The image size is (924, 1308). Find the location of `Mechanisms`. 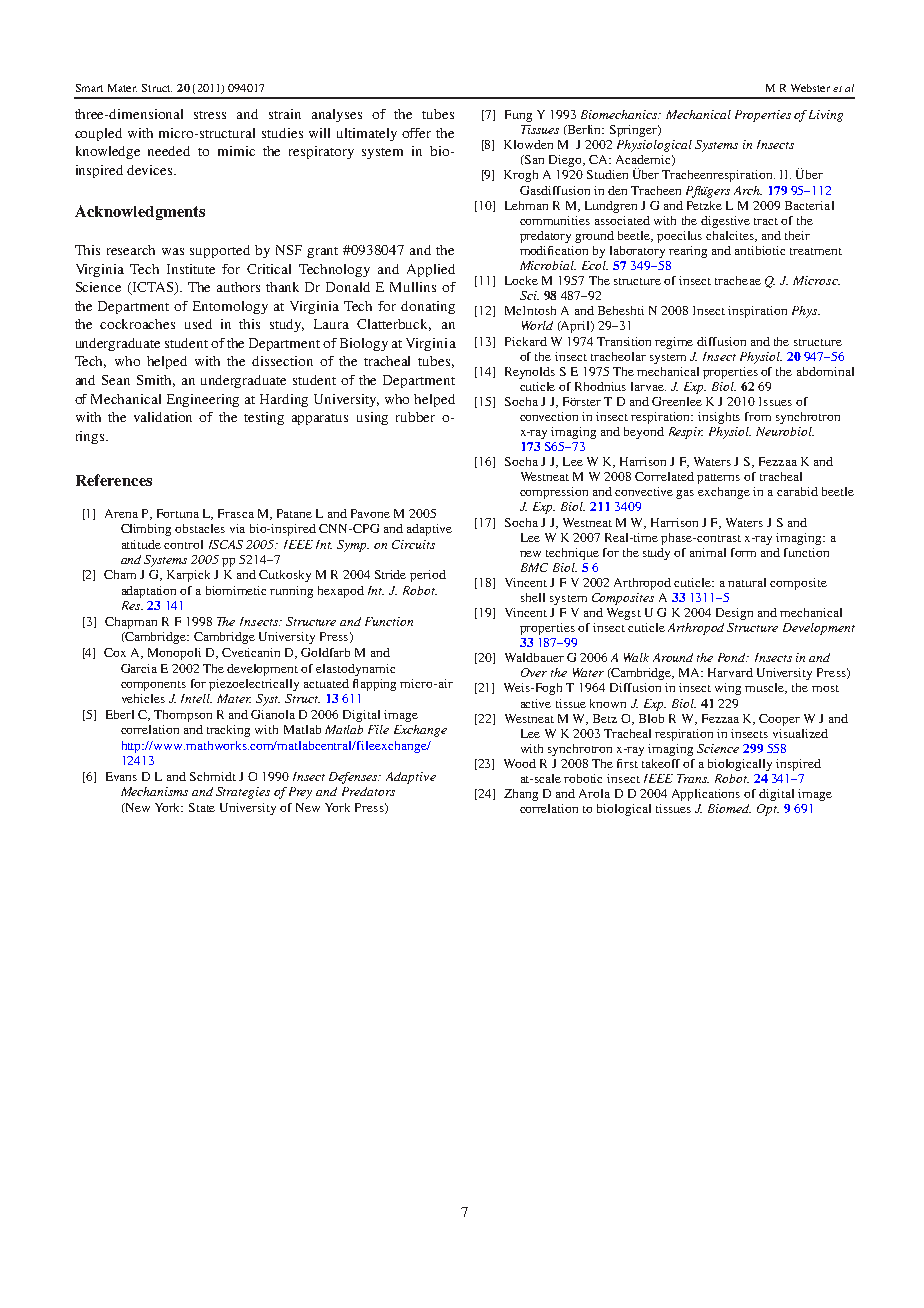

Mechanisms is located at coordinates (154, 791).
